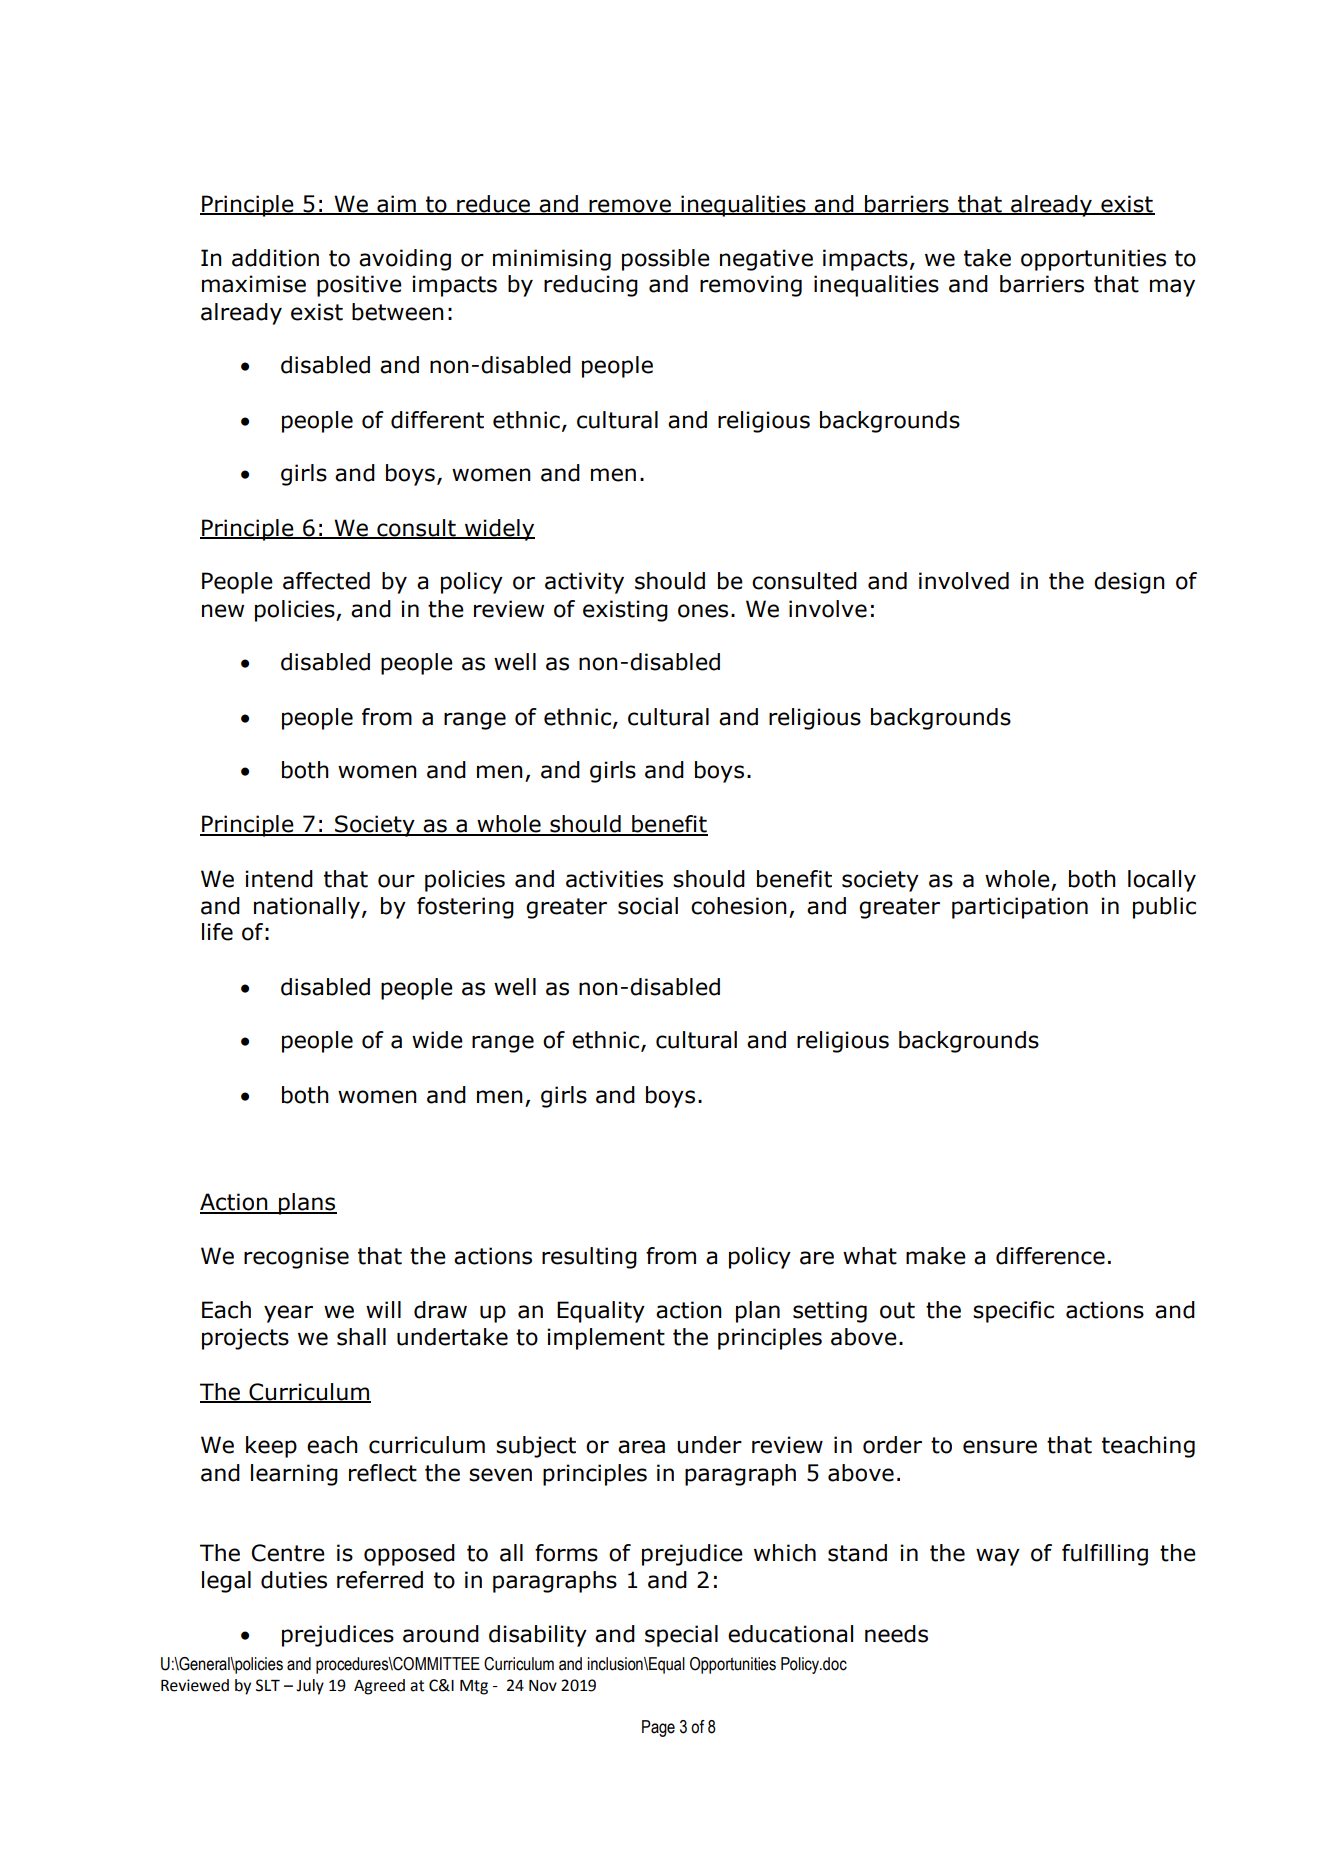 The width and height of the image is (1323, 1870). I want to click on implement, so click(606, 1339).
